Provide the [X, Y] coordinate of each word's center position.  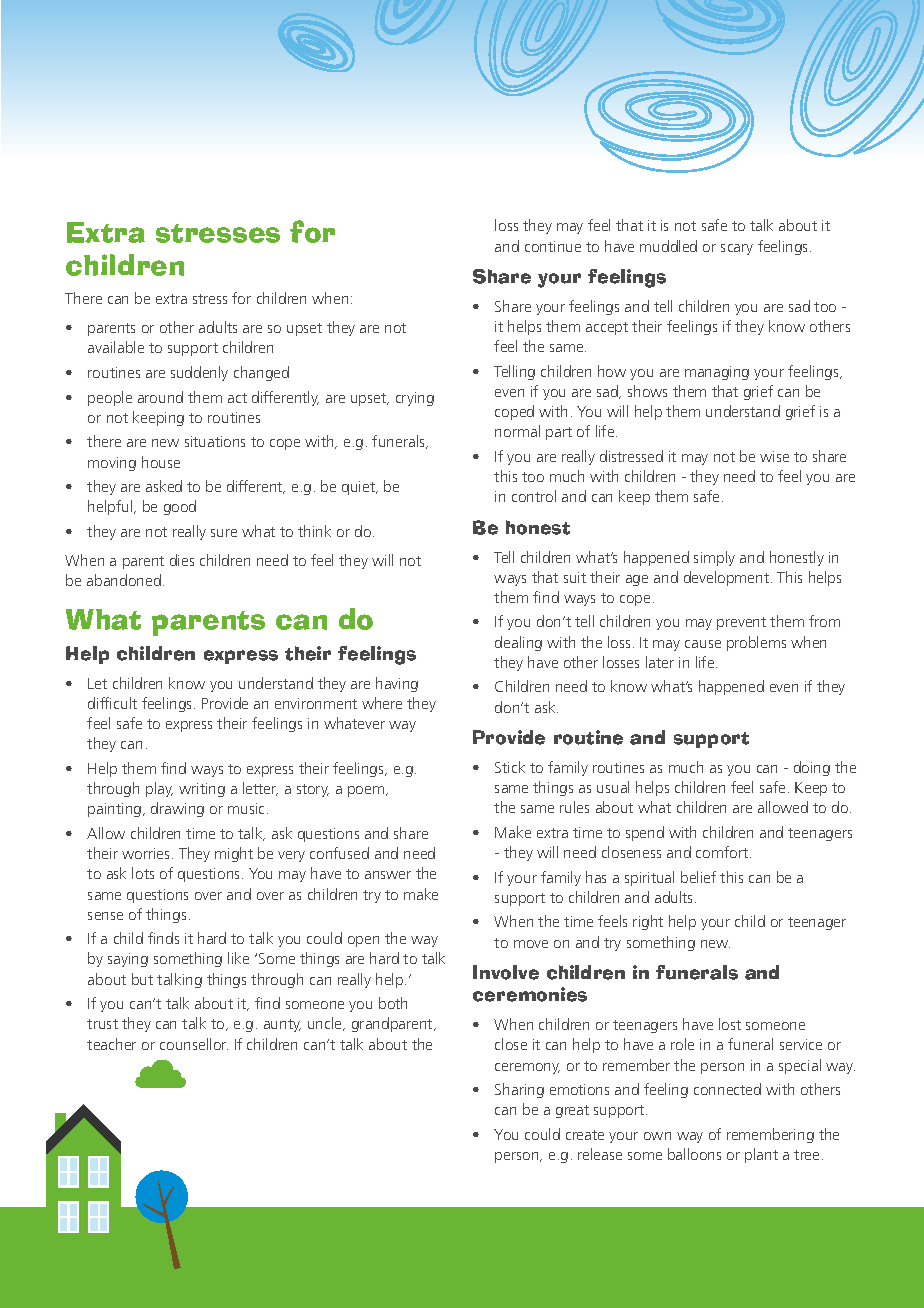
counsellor [194, 1044]
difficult [112, 703]
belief [698, 877]
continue [553, 246]
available [116, 347]
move [531, 944]
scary [737, 249]
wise [774, 456]
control [534, 496]
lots [143, 873]
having [397, 684]
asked [164, 486]
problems [756, 643]
